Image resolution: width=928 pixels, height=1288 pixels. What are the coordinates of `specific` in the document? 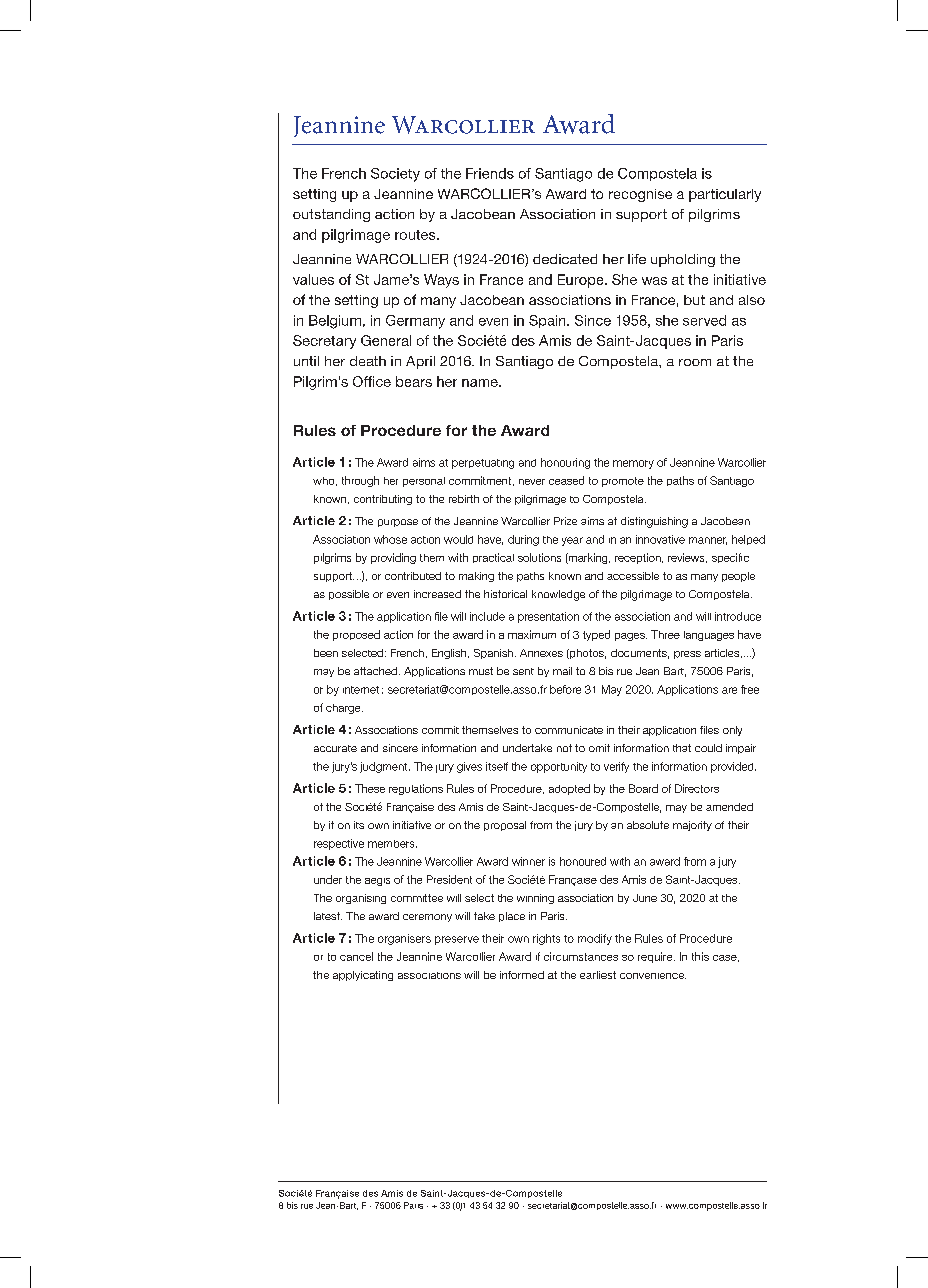 It's located at (730, 558).
